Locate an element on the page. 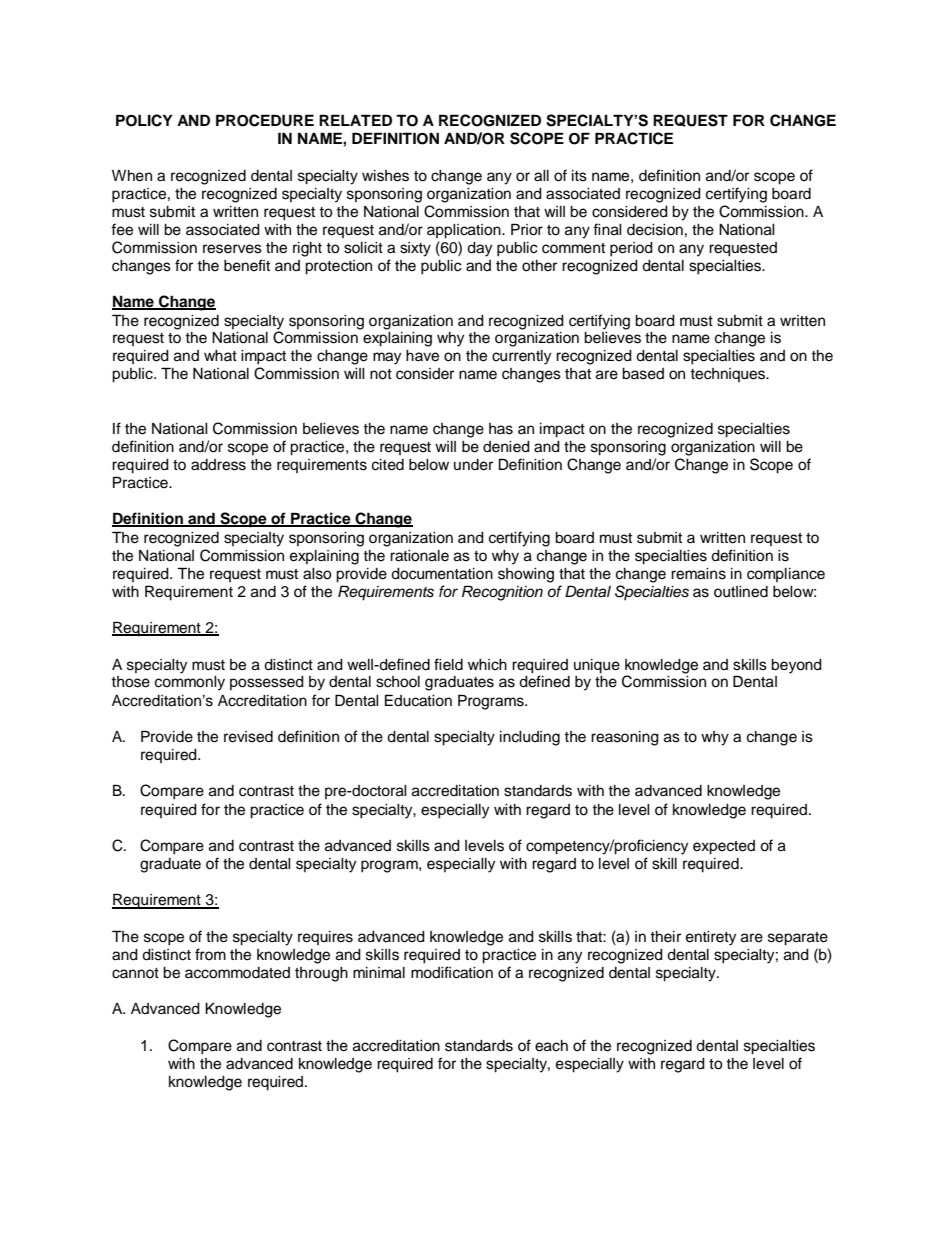 This page has height=1233, width=952. decision is located at coordinates (655, 230).
